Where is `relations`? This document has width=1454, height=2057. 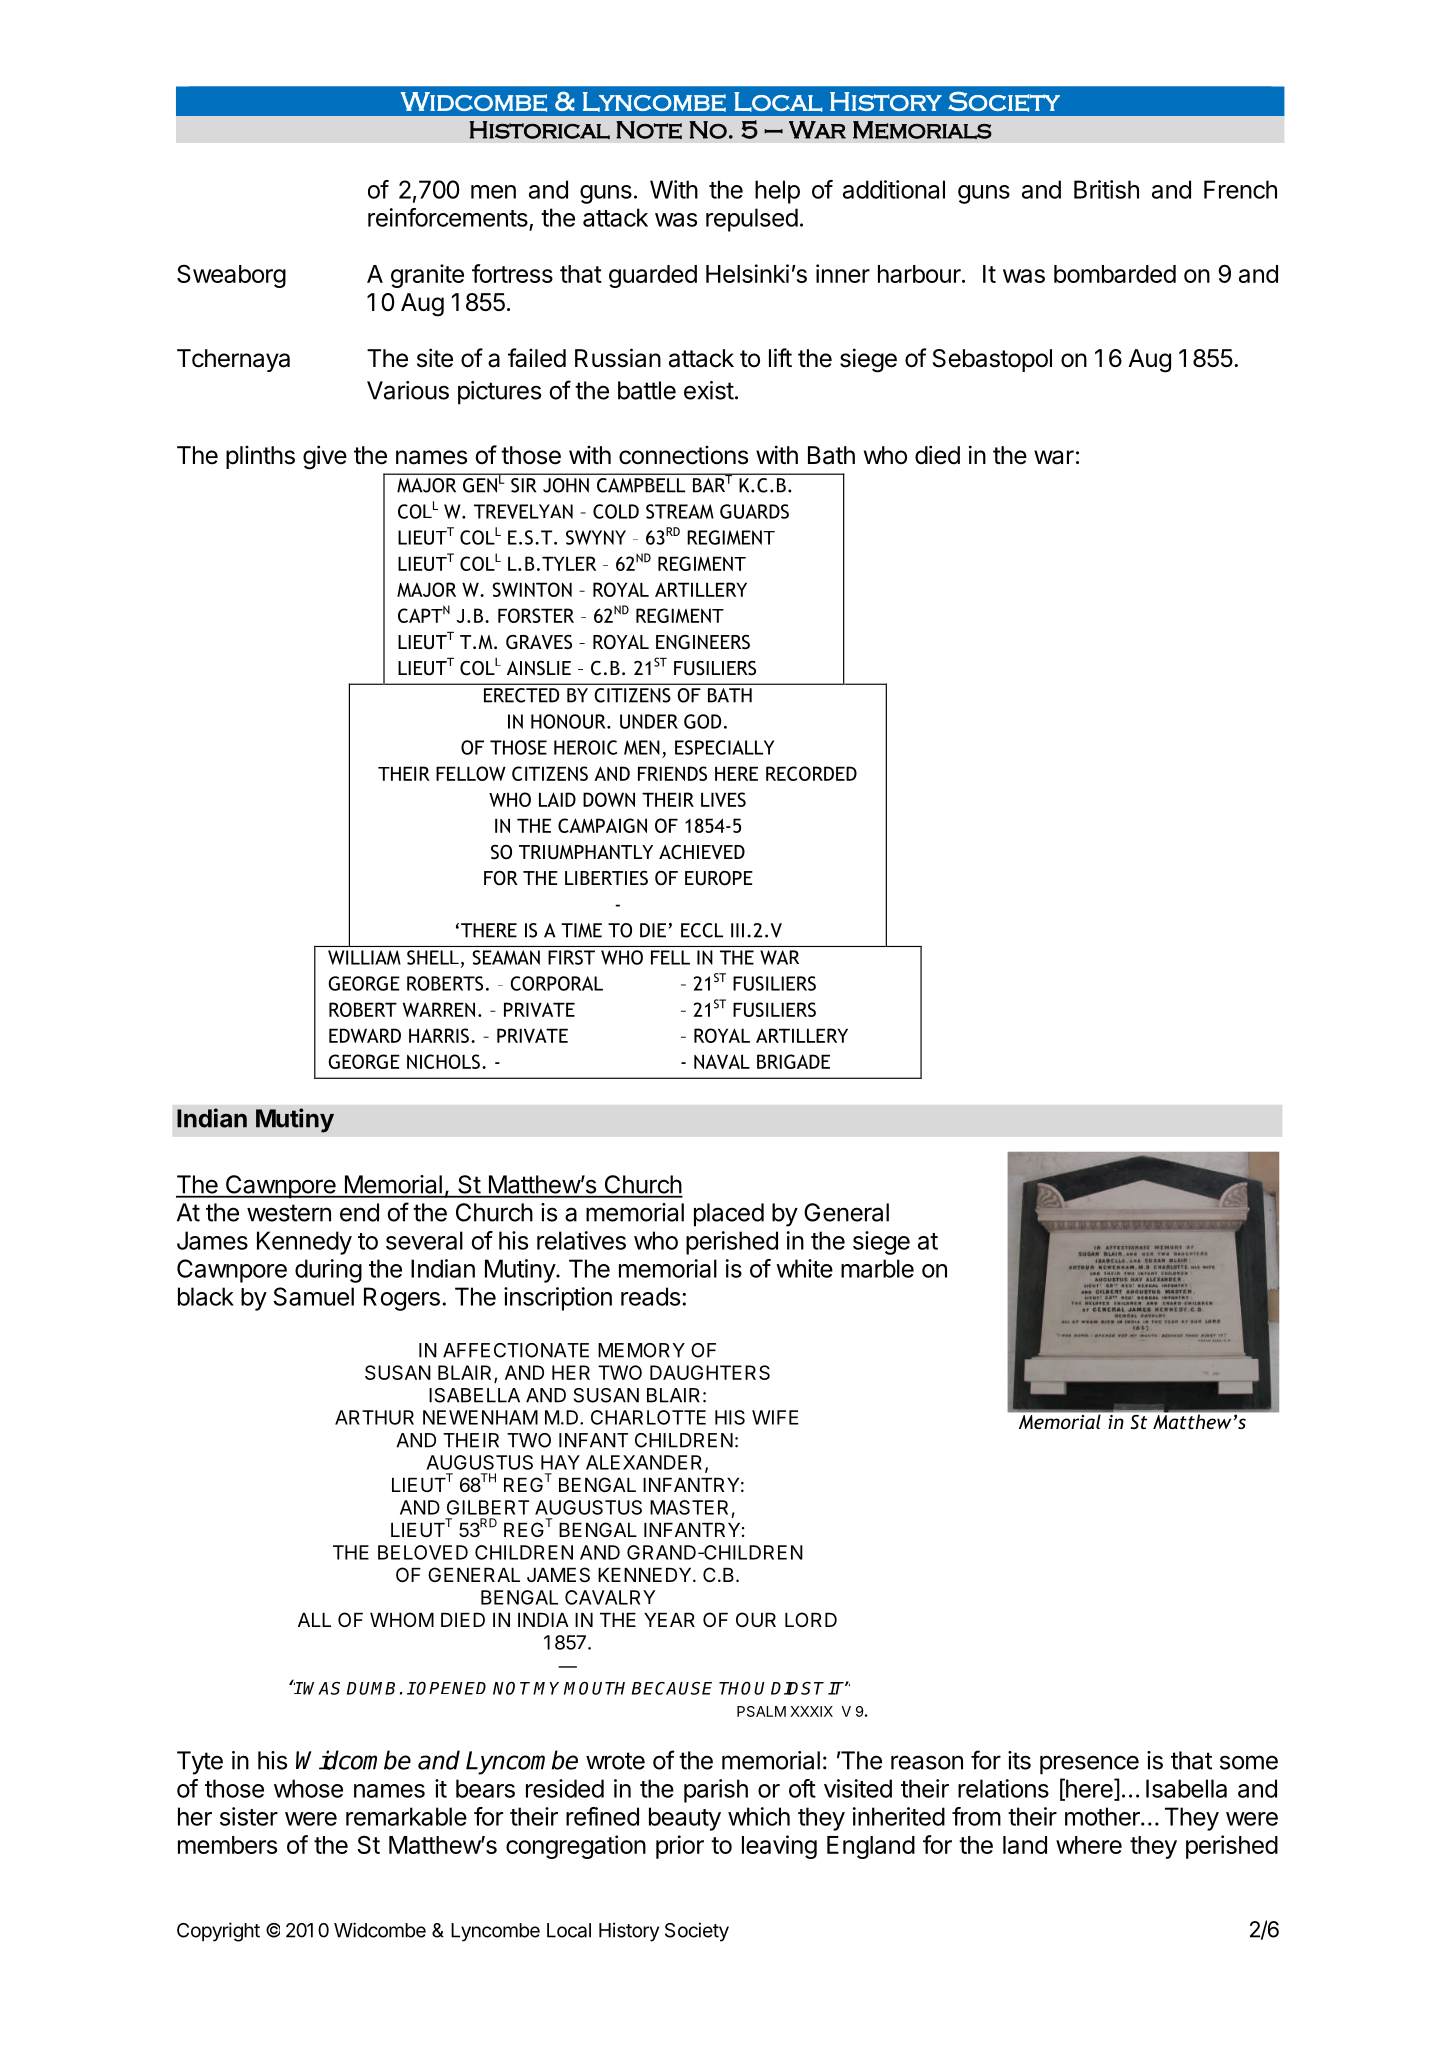 relations is located at coordinates (1003, 1788).
